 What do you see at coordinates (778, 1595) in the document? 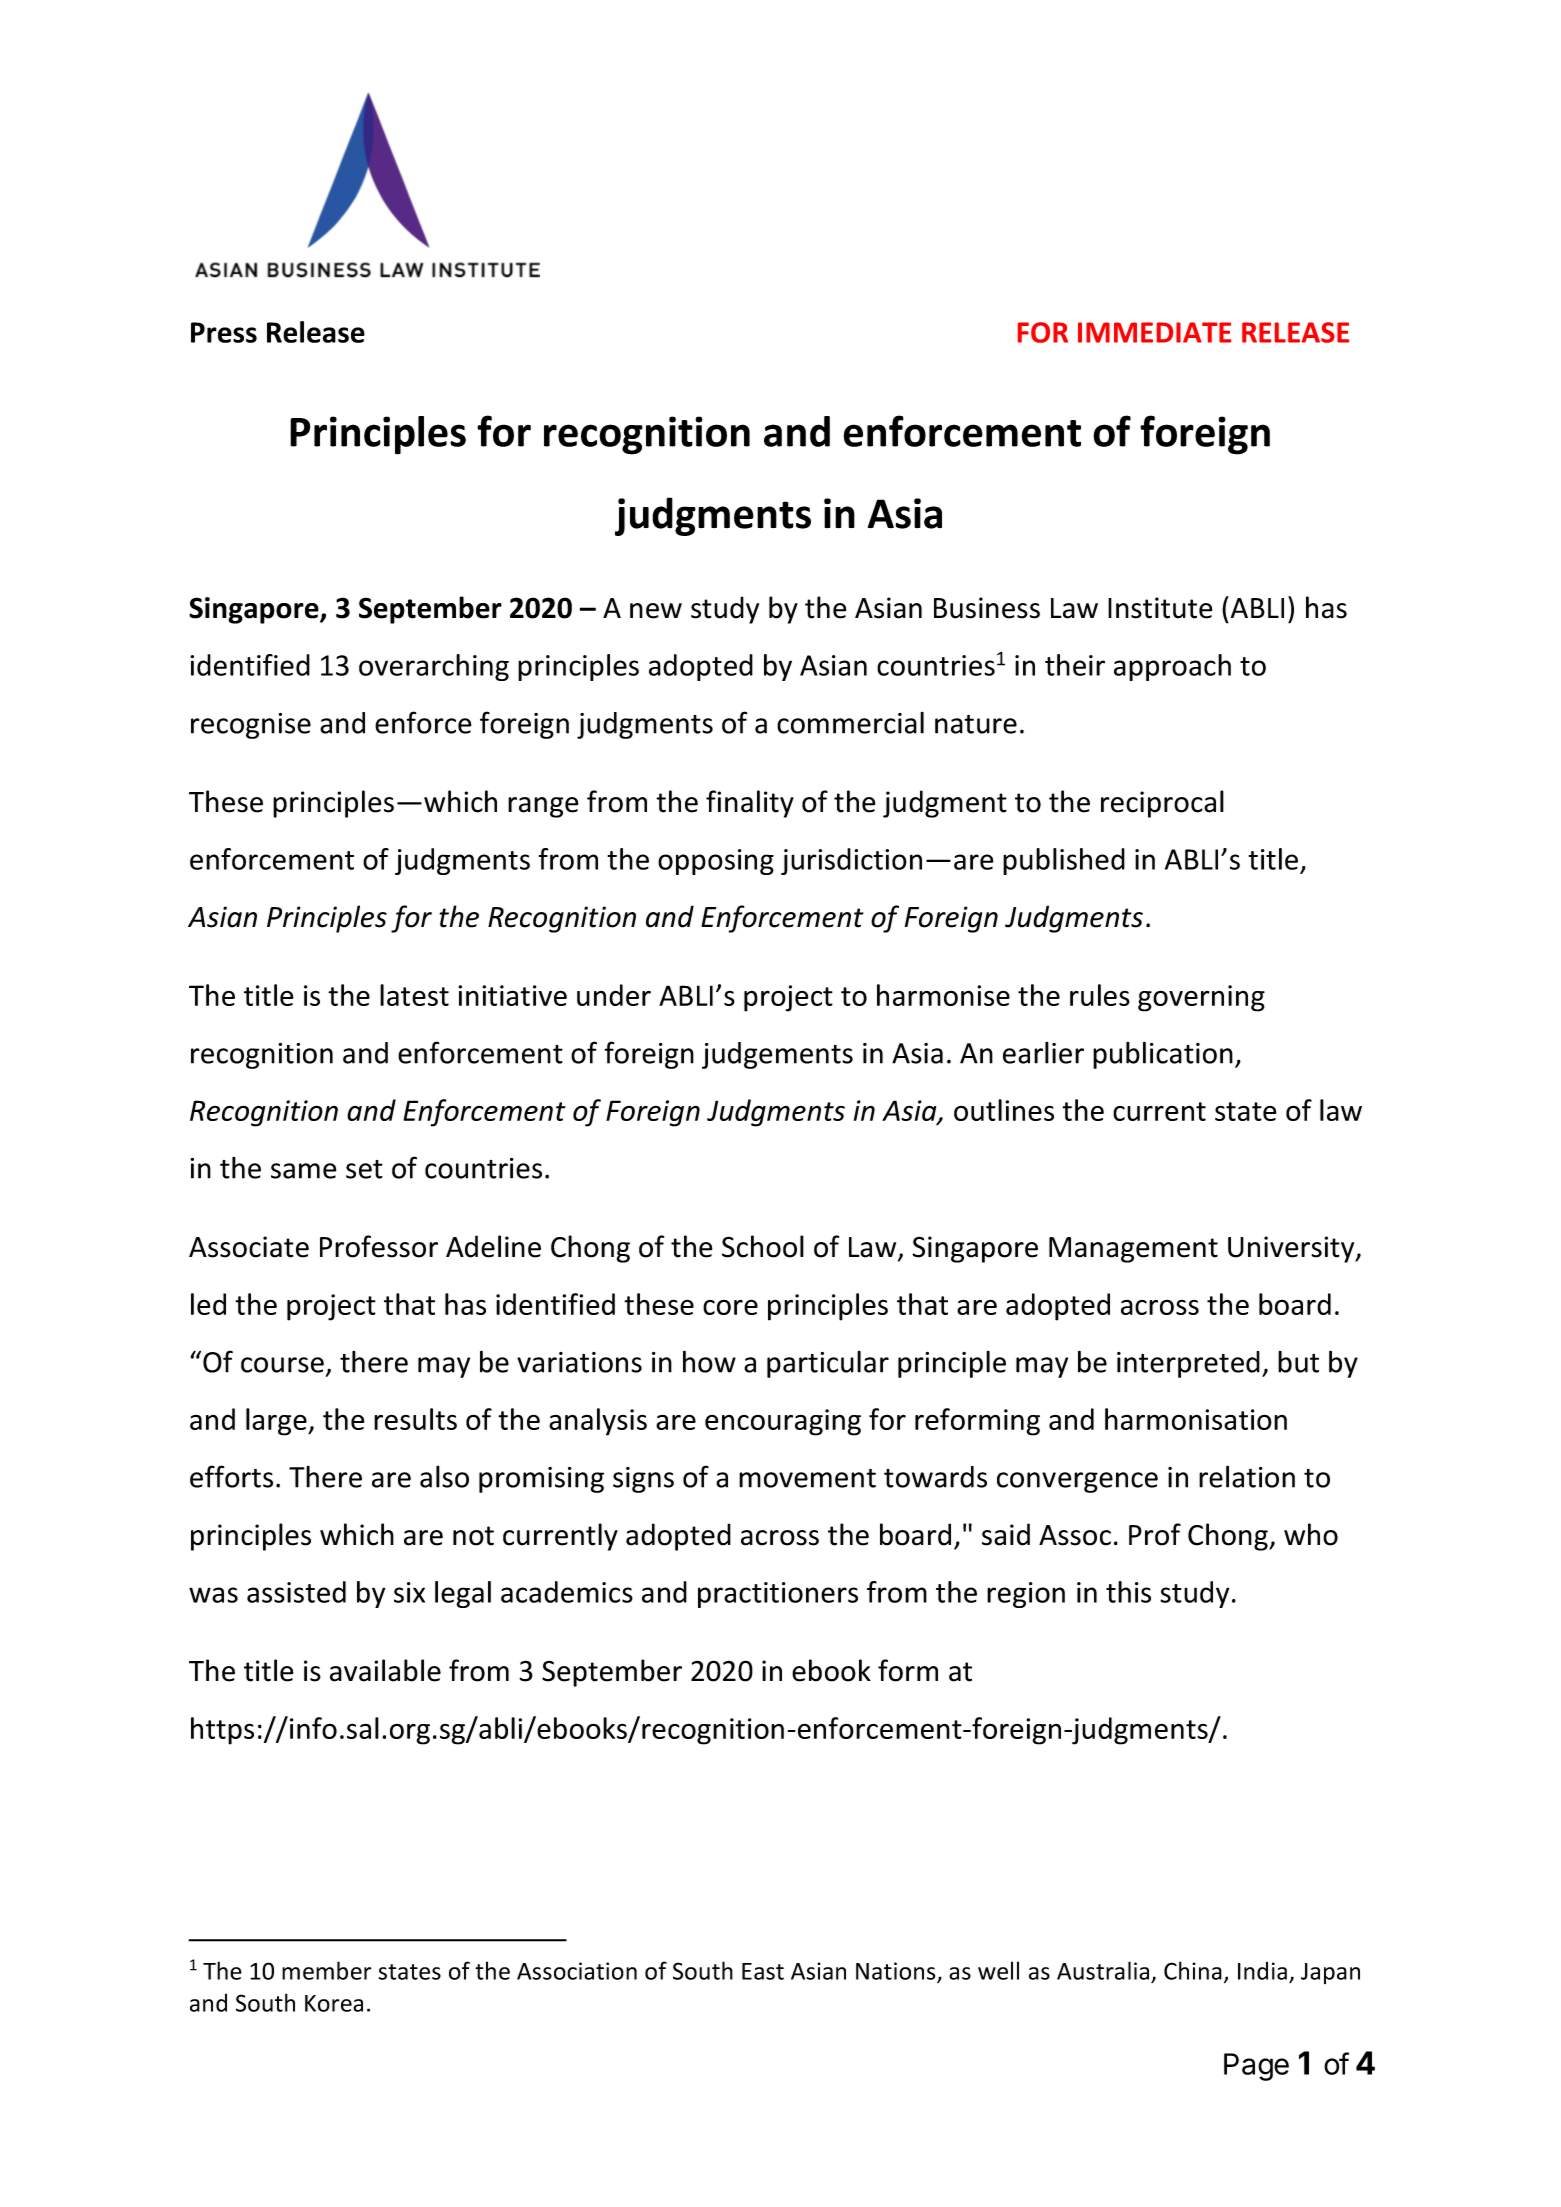
I see `practitioners` at bounding box center [778, 1595].
